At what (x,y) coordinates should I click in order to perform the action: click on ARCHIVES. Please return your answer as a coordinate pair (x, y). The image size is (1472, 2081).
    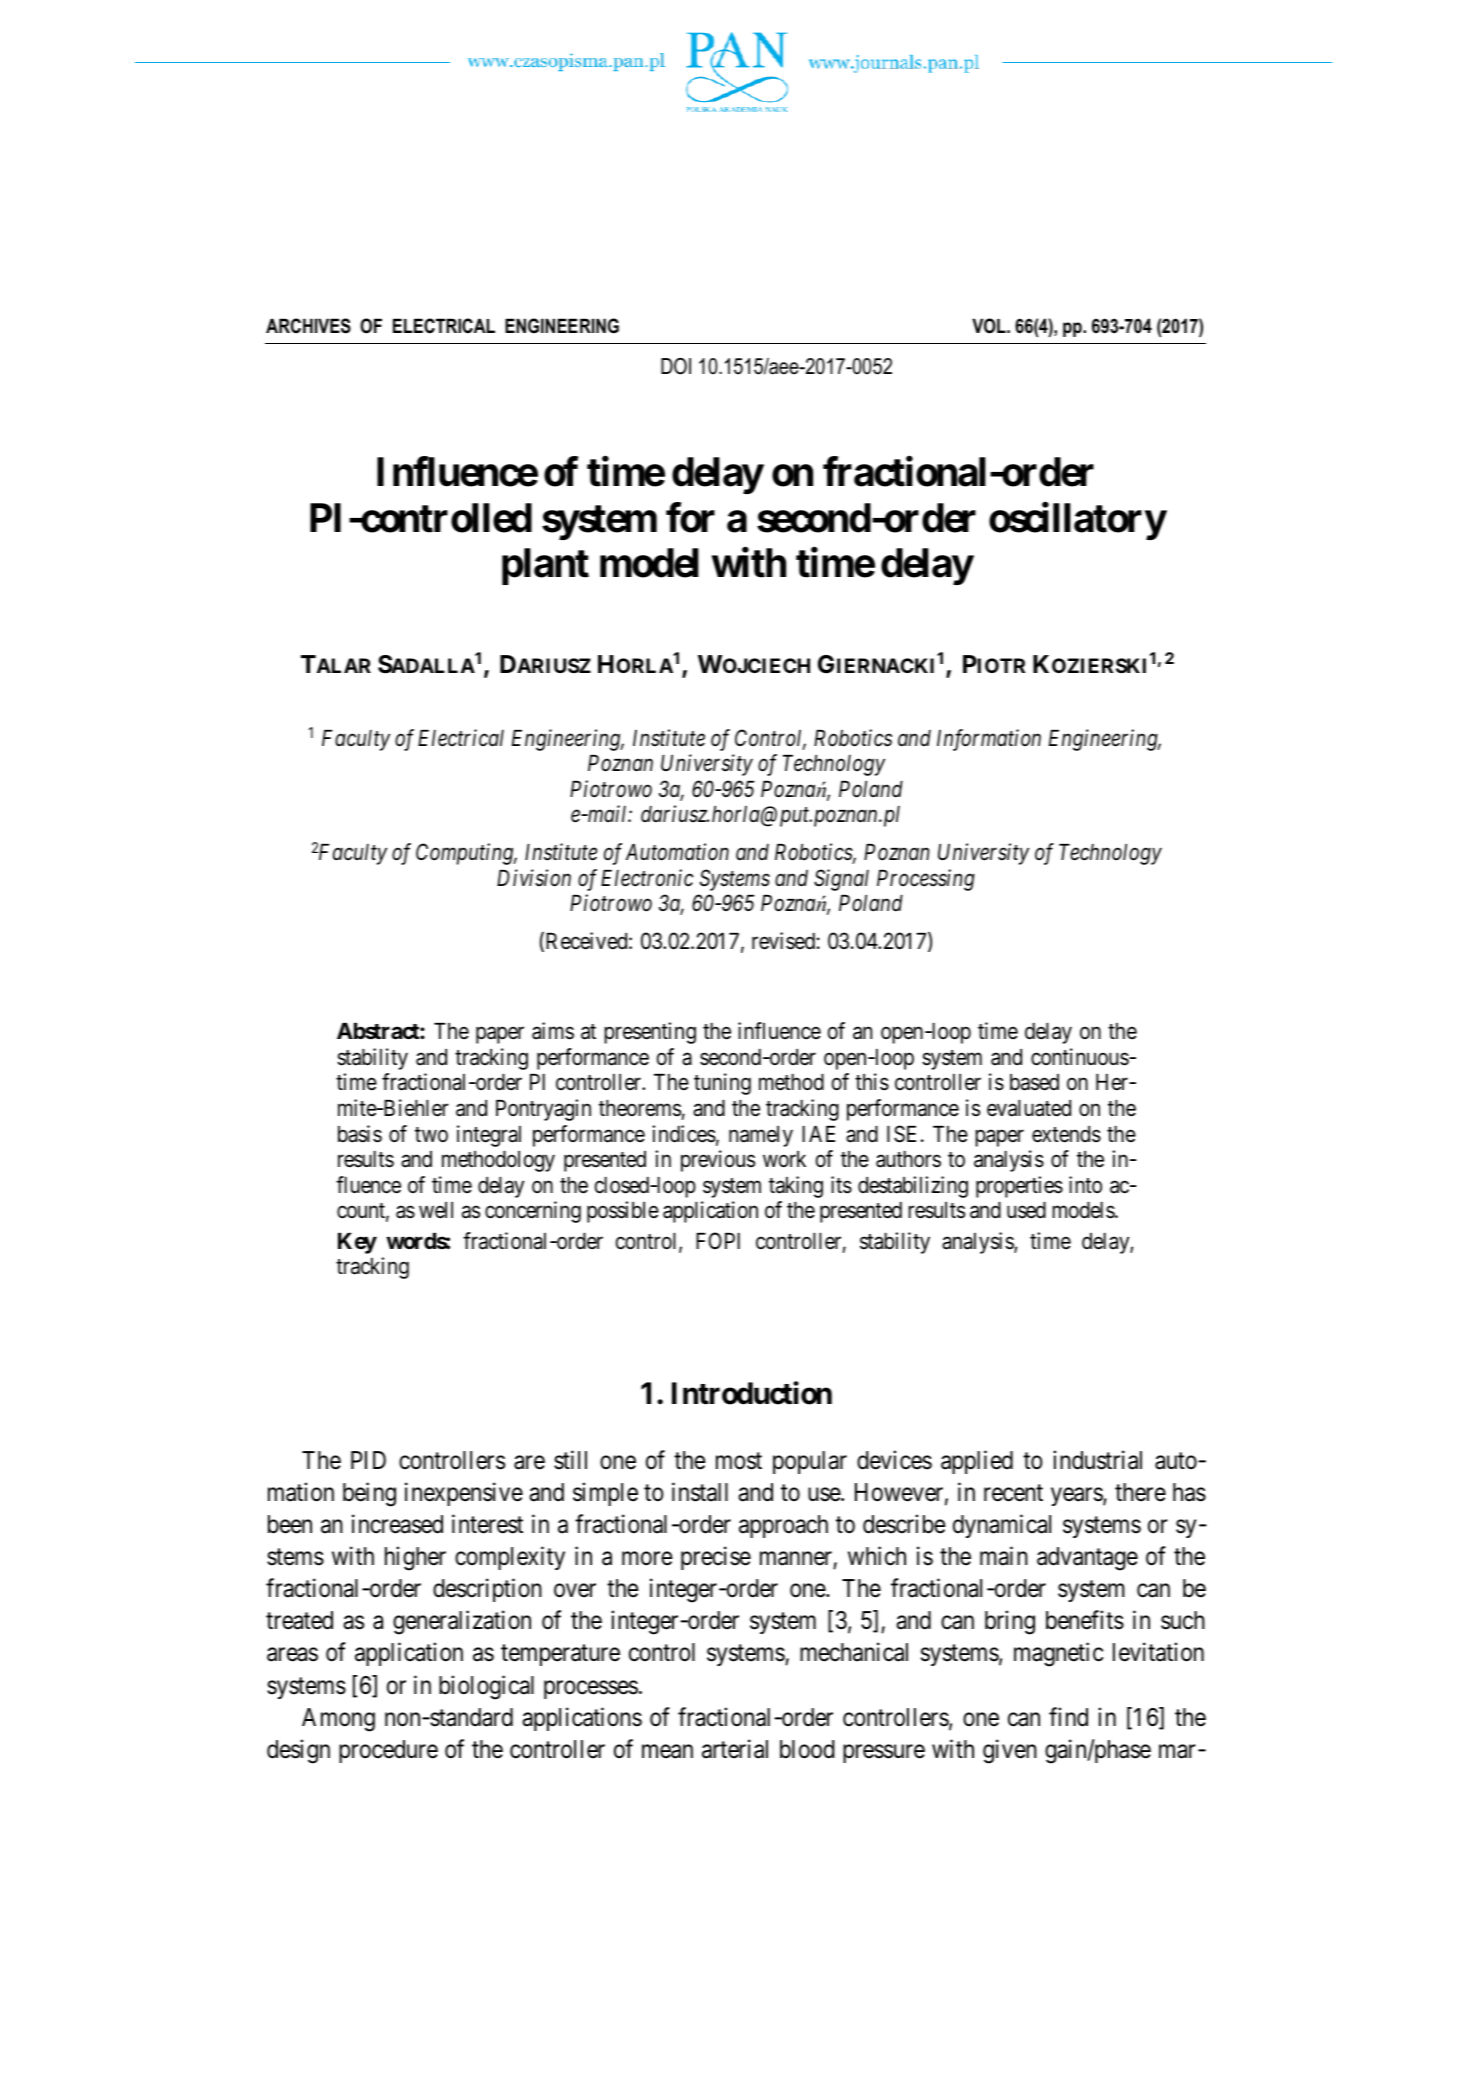
    Looking at the image, I should click on (308, 326).
